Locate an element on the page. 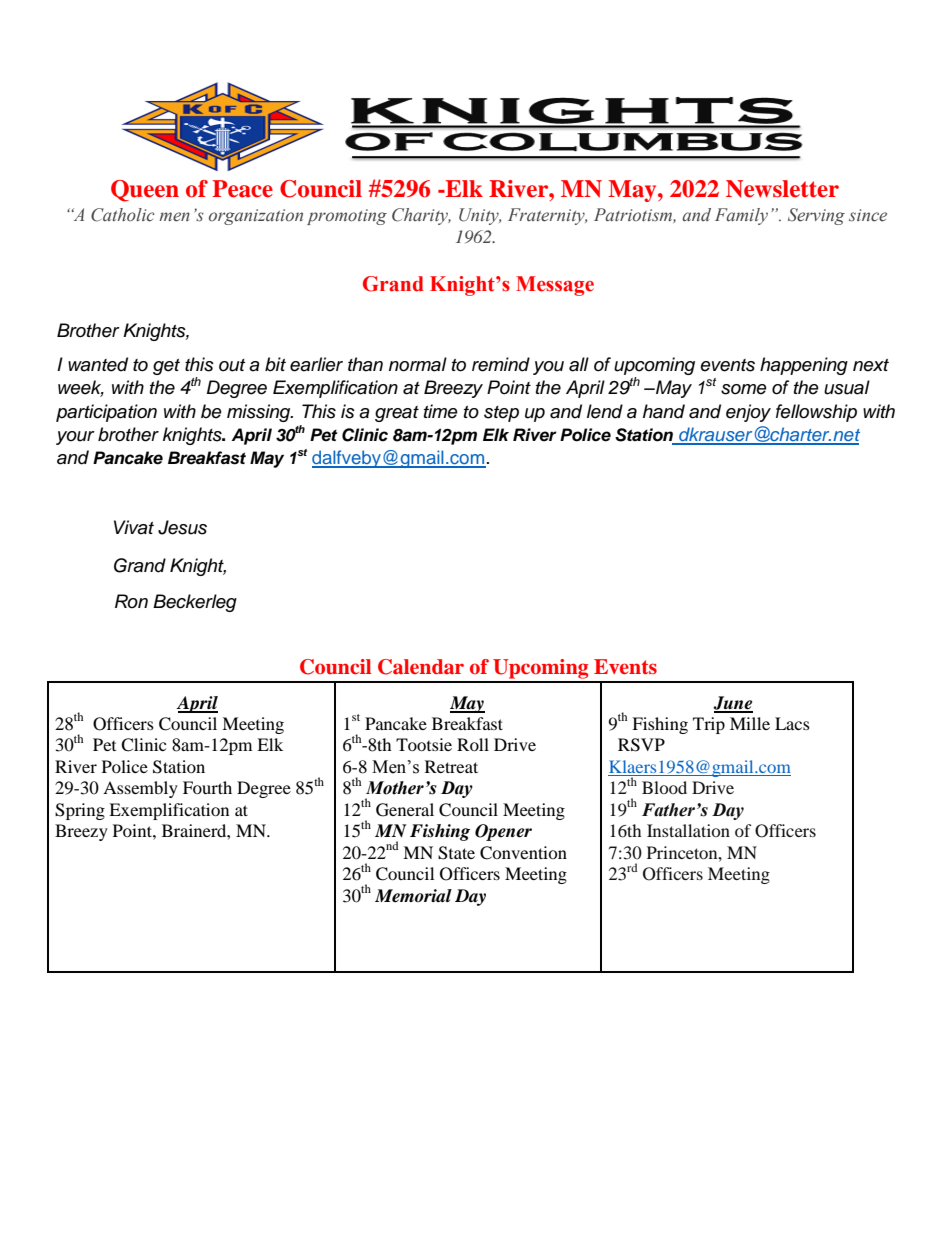  enjoy is located at coordinates (748, 413).
